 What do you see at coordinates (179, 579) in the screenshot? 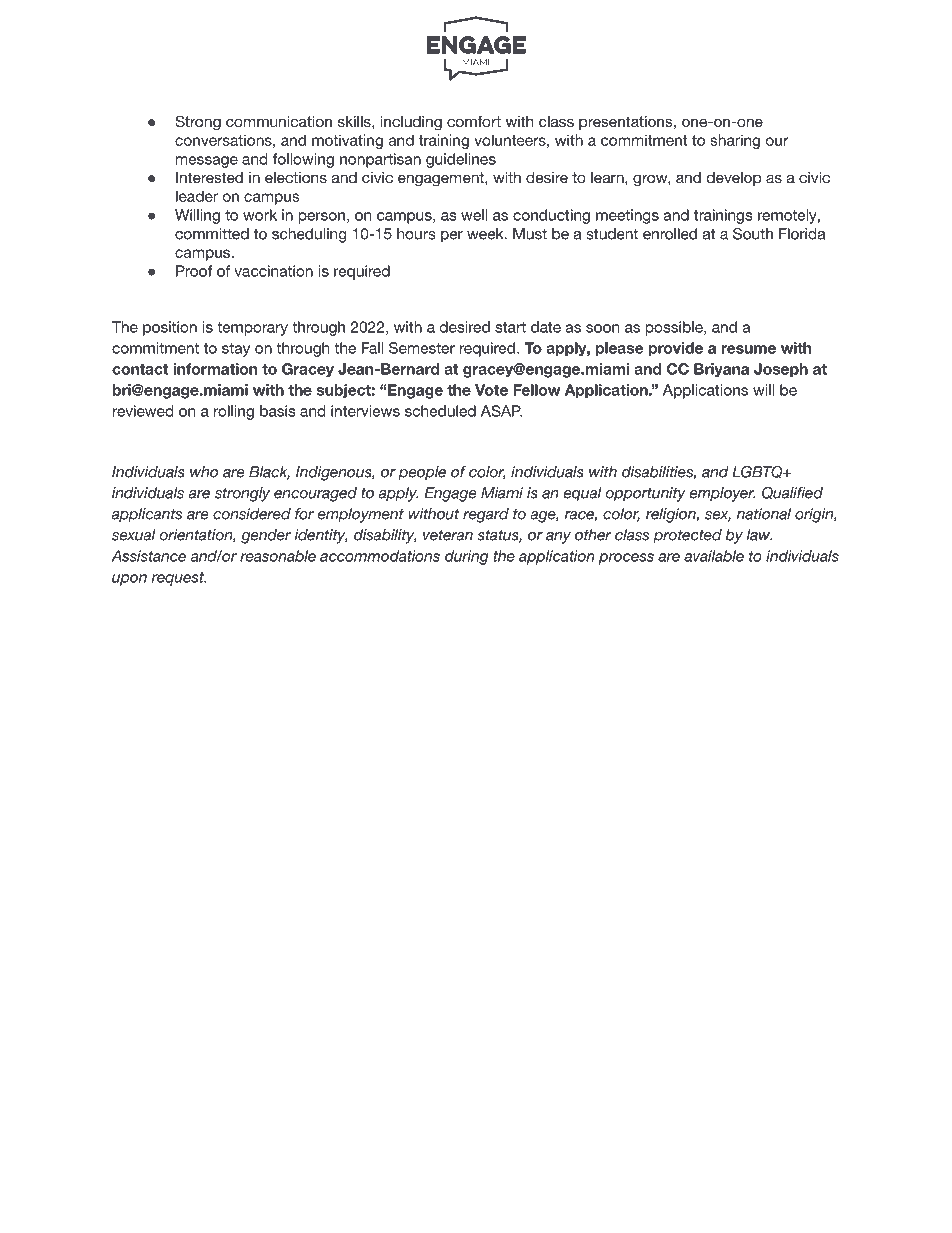
I see `request` at bounding box center [179, 579].
